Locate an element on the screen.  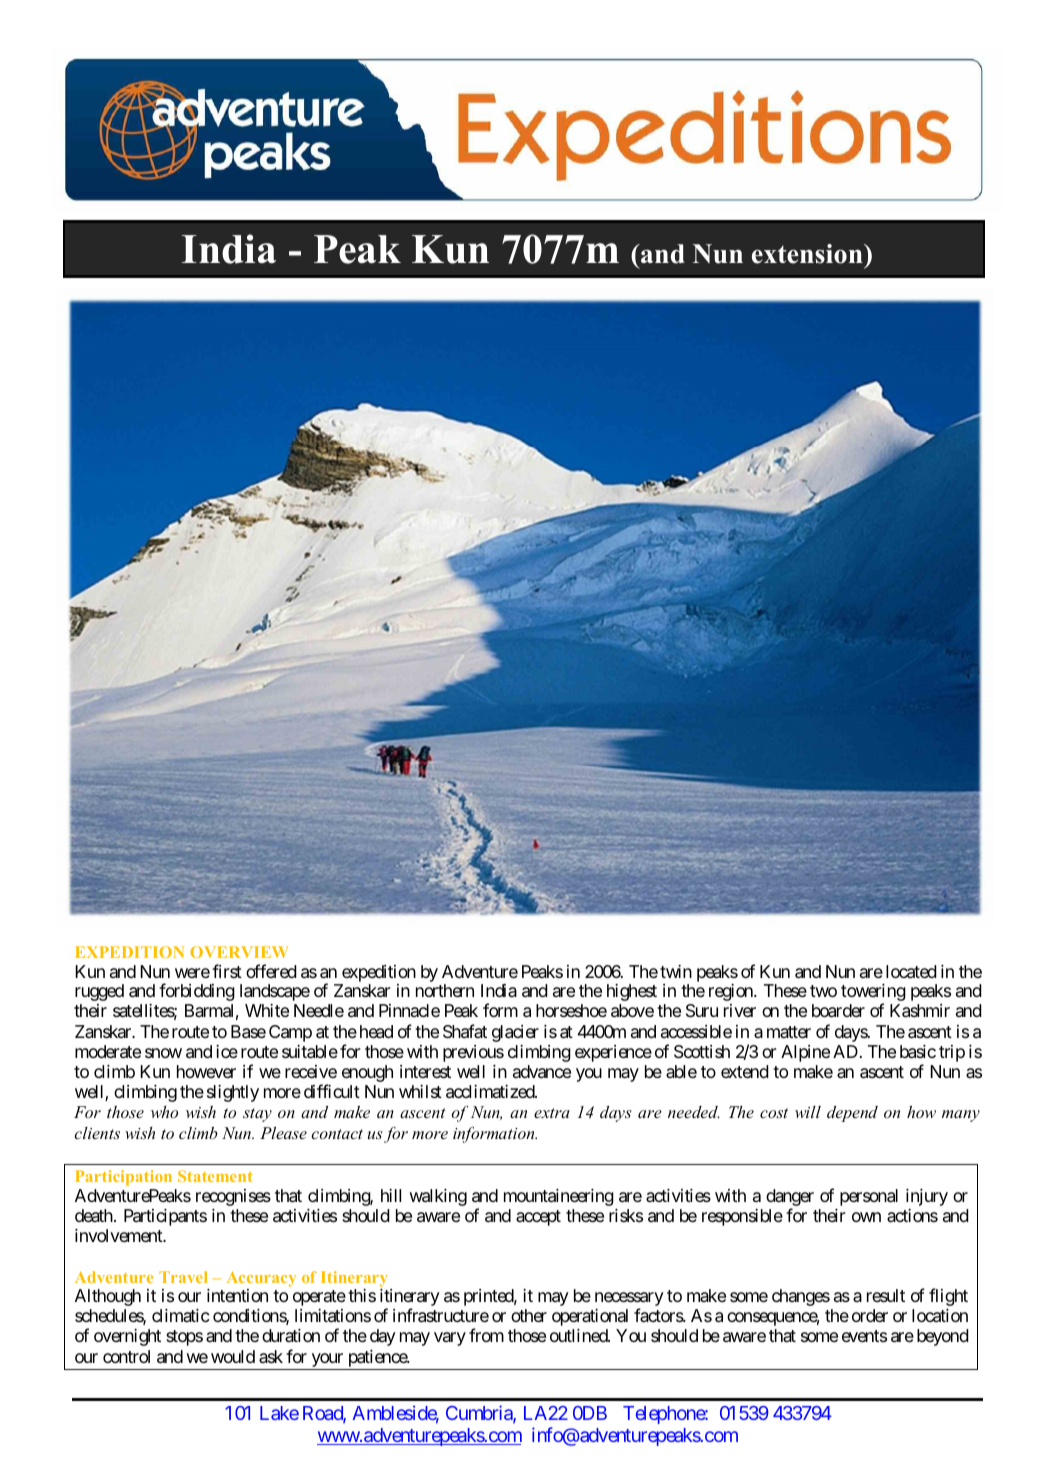
OVERVIEW is located at coordinates (239, 952).
